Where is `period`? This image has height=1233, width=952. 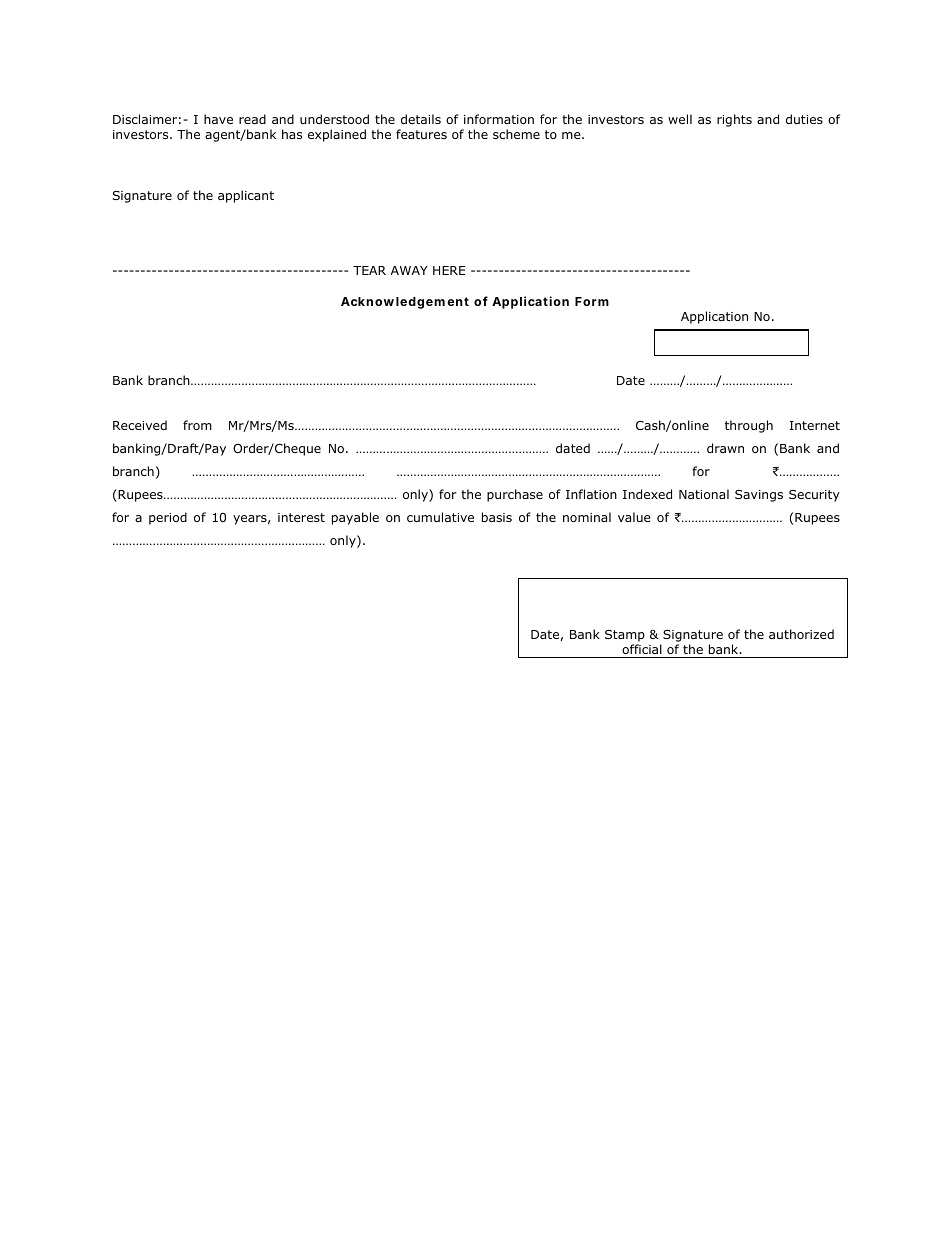 period is located at coordinates (168, 518).
